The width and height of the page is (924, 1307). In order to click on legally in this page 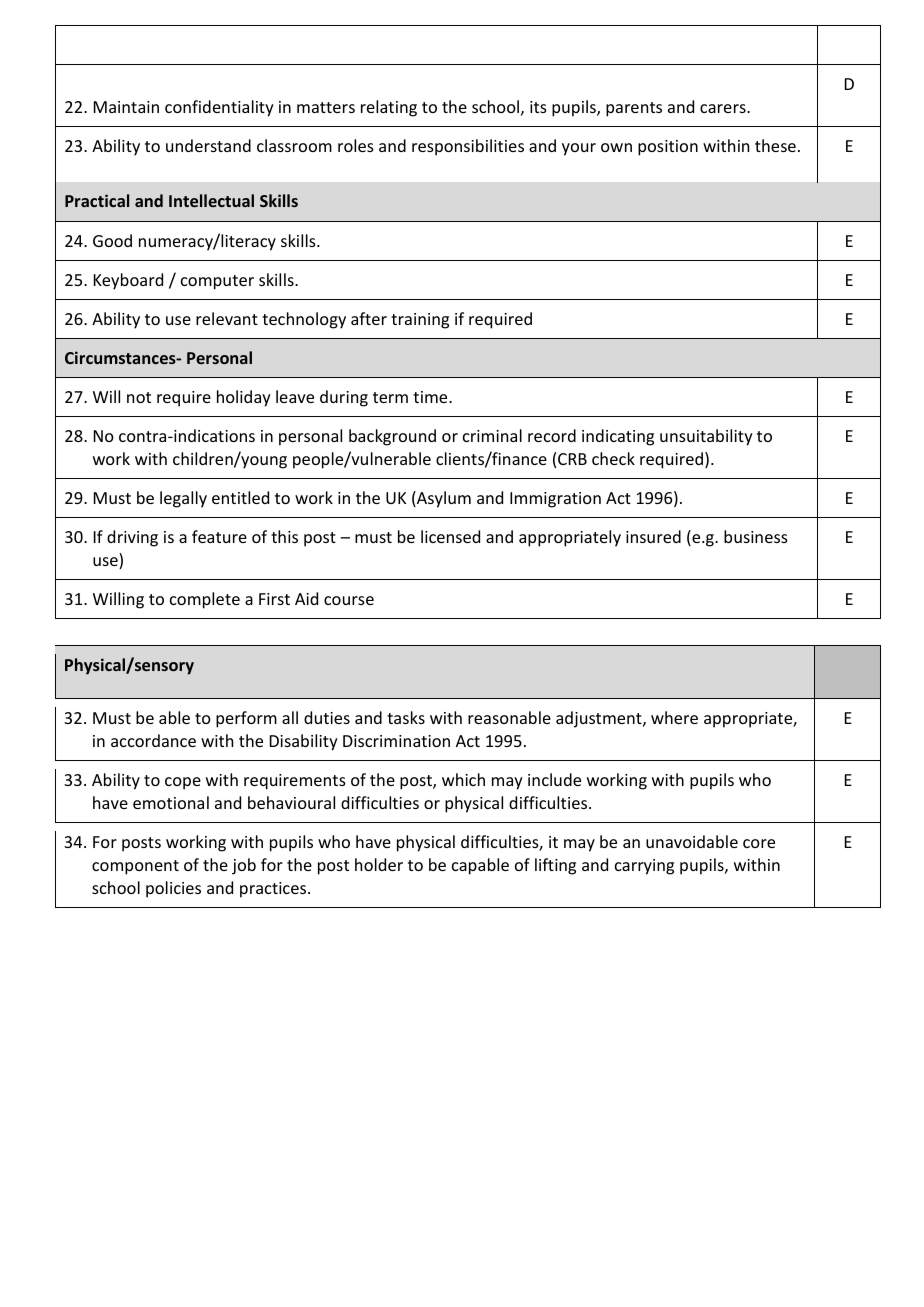, I will do `click(183, 499)`.
